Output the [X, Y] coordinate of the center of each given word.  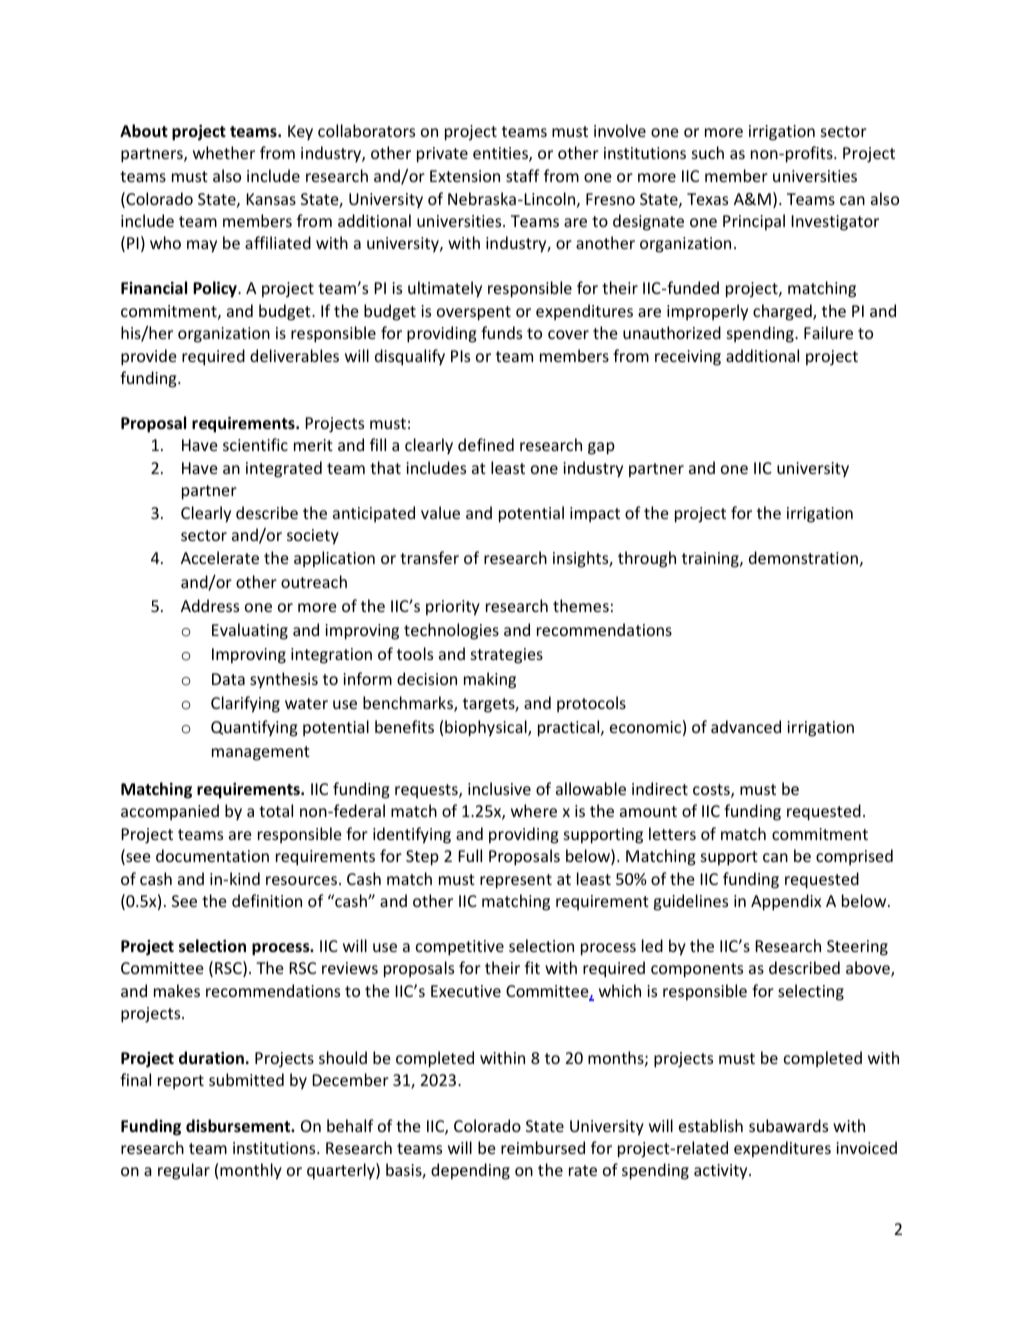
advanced [746, 726]
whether [224, 152]
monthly [251, 1171]
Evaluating [250, 631]
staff [523, 175]
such [708, 152]
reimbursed [543, 1147]
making [490, 680]
